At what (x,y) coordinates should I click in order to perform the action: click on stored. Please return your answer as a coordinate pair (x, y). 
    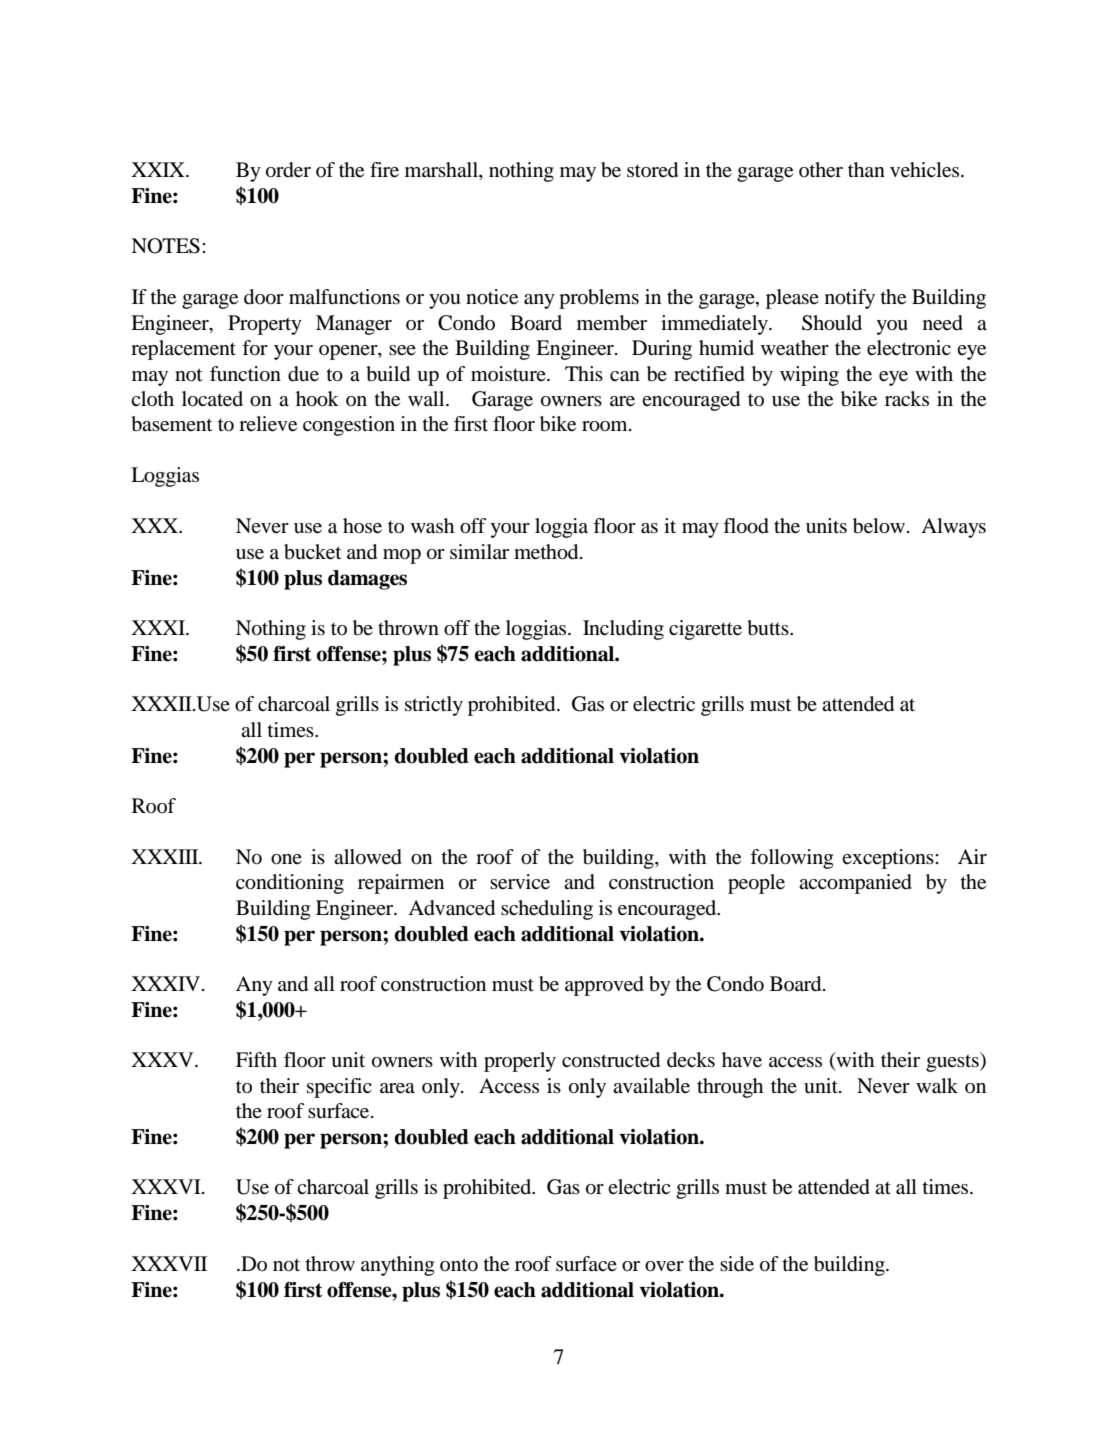
    Looking at the image, I should click on (652, 170).
